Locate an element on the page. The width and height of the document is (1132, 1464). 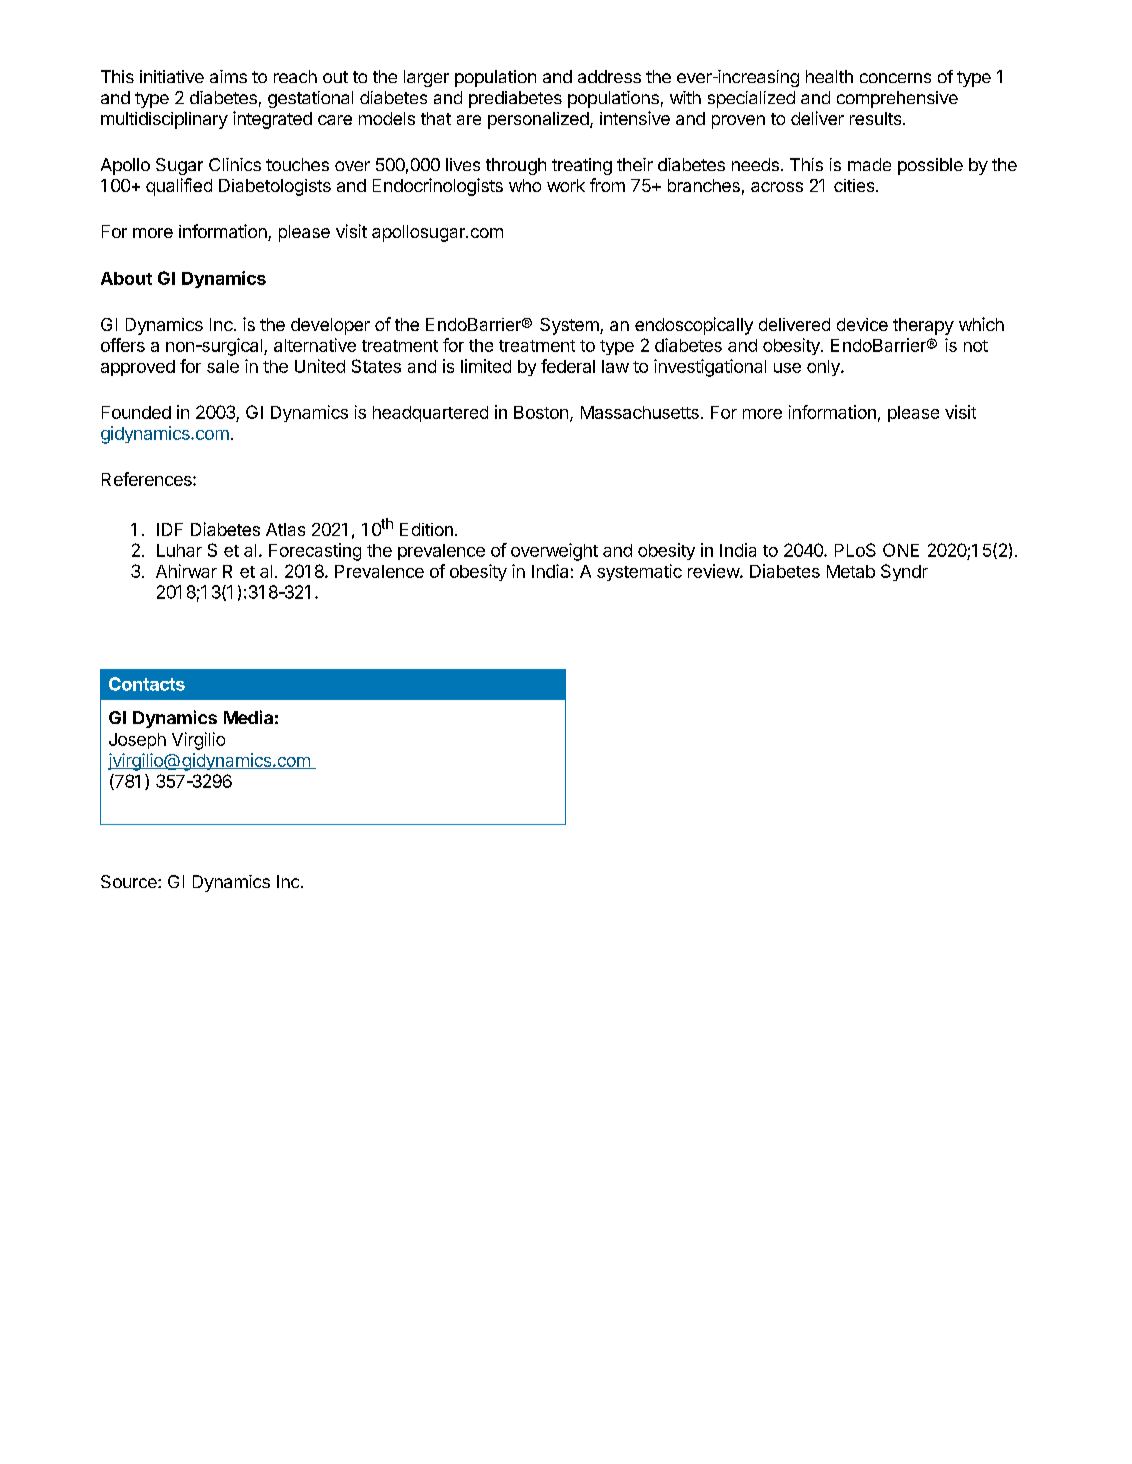
About is located at coordinates (126, 278).
